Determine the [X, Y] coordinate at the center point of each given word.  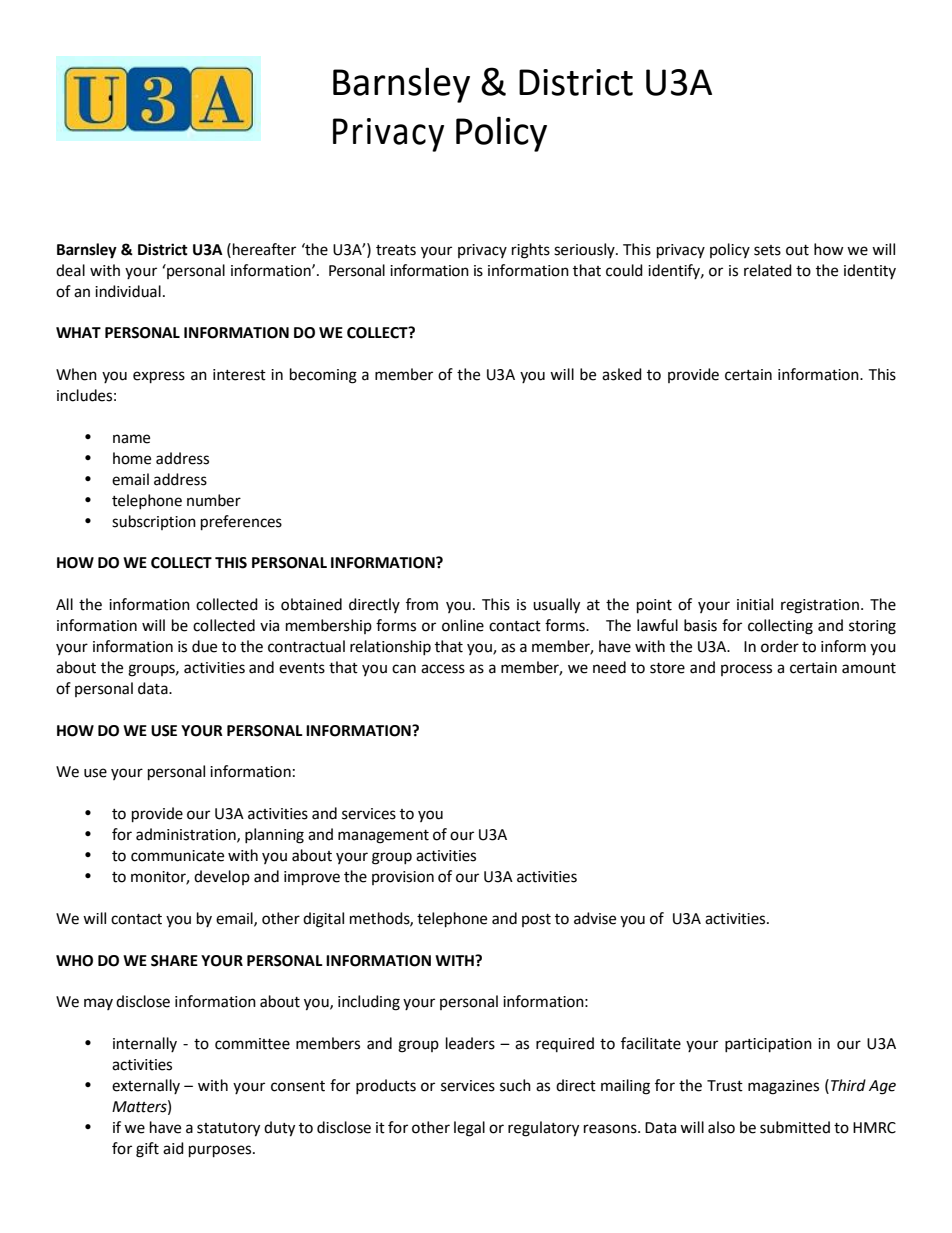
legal [469, 1129]
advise [595, 918]
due [204, 646]
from [422, 604]
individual [128, 291]
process [746, 670]
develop [222, 877]
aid [173, 1148]
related [768, 270]
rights [531, 251]
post [536, 920]
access [443, 669]
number [214, 500]
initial [755, 604]
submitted [795, 1127]
